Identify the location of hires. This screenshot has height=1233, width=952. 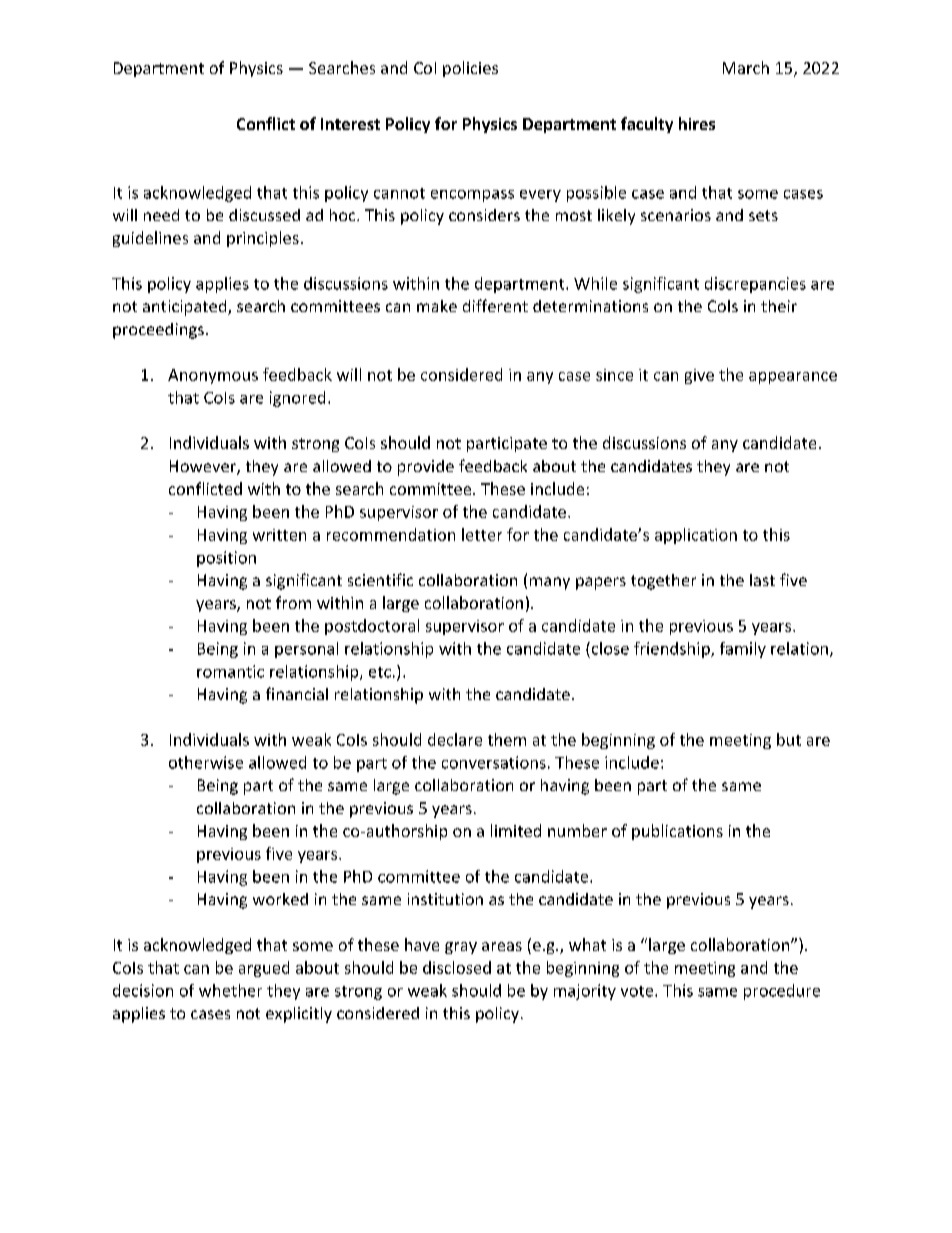
(697, 123).
